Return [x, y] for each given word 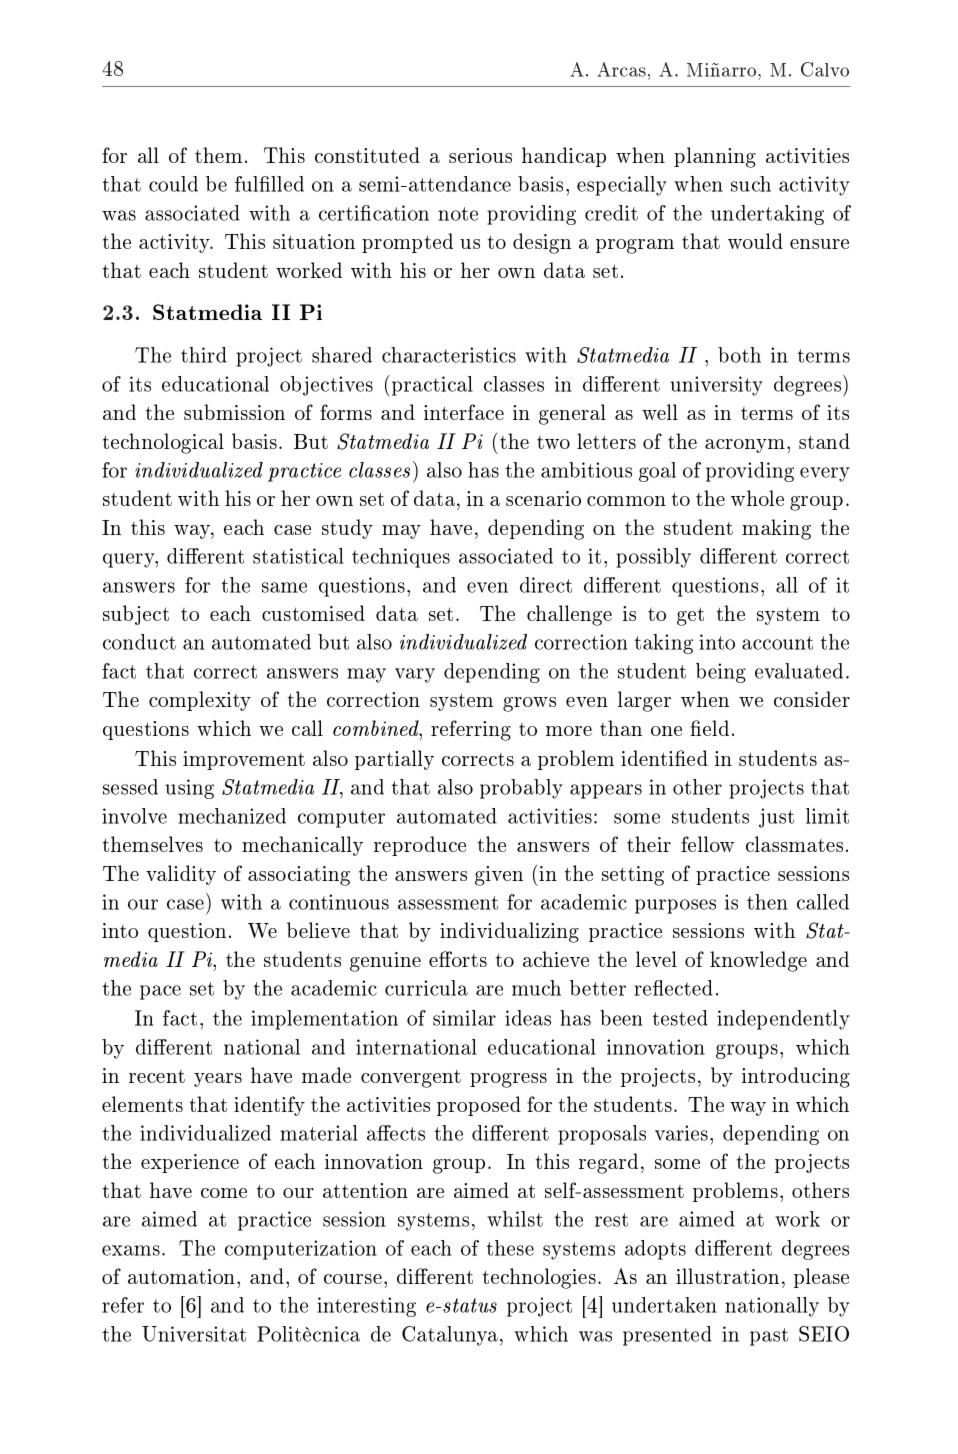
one [666, 731]
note [458, 214]
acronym [745, 446]
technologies [539, 1278]
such [751, 184]
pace [160, 992]
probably [521, 789]
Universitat [194, 1334]
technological [163, 443]
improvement [244, 760]
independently [783, 1020]
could [173, 184]
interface [464, 412]
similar [464, 1018]
